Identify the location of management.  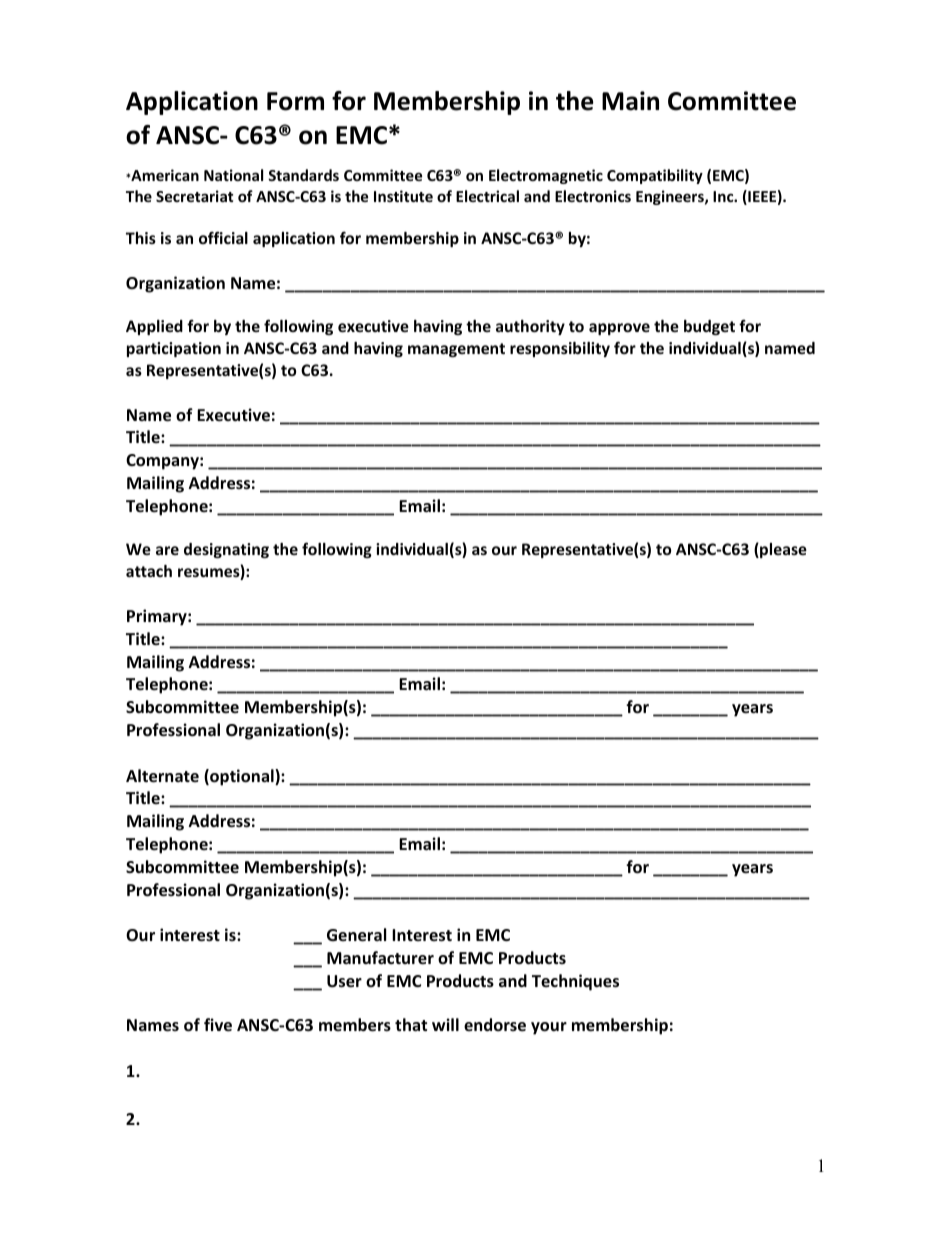
(456, 350).
